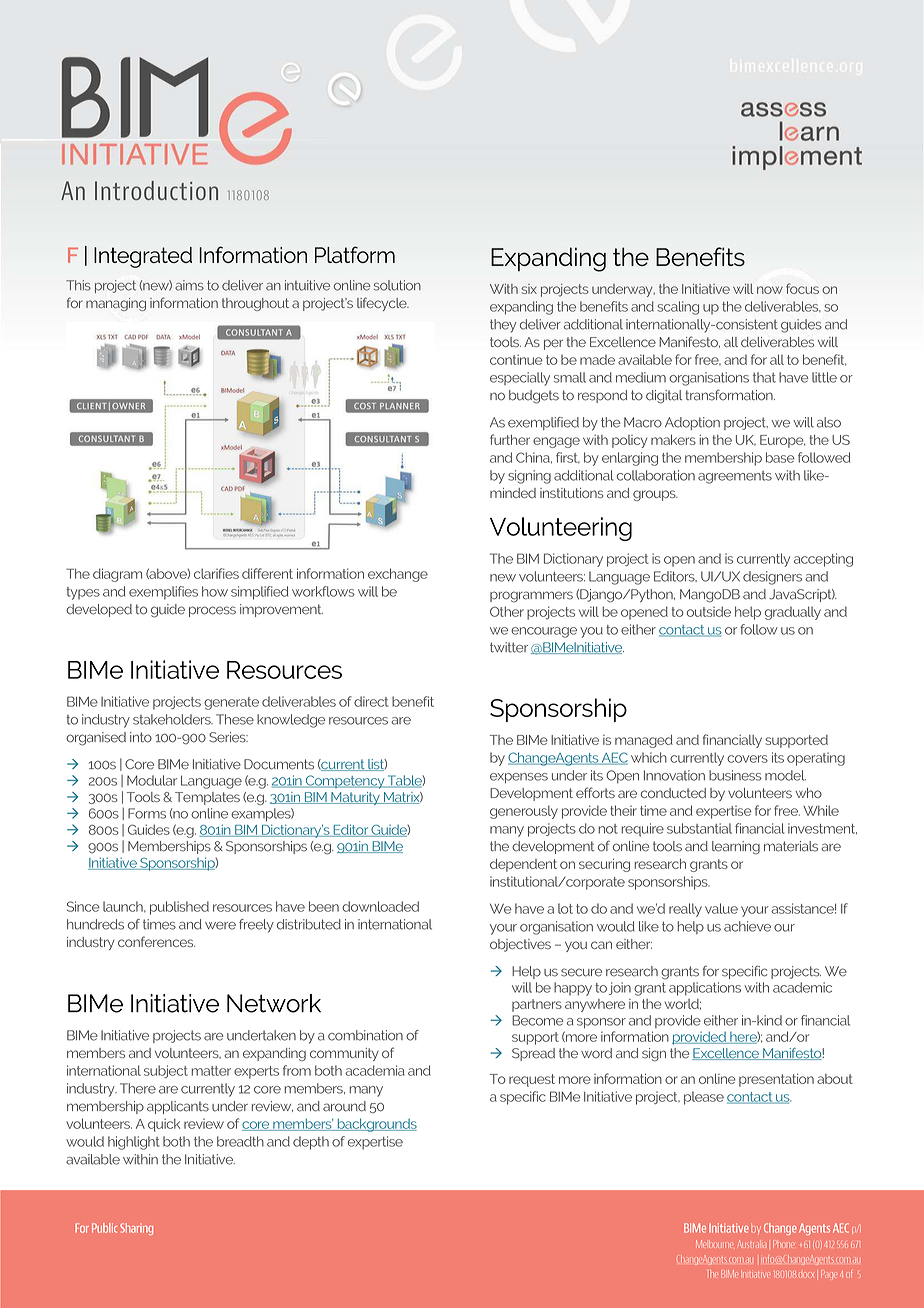  Describe the element at coordinates (510, 439) in the screenshot. I see `further` at that location.
